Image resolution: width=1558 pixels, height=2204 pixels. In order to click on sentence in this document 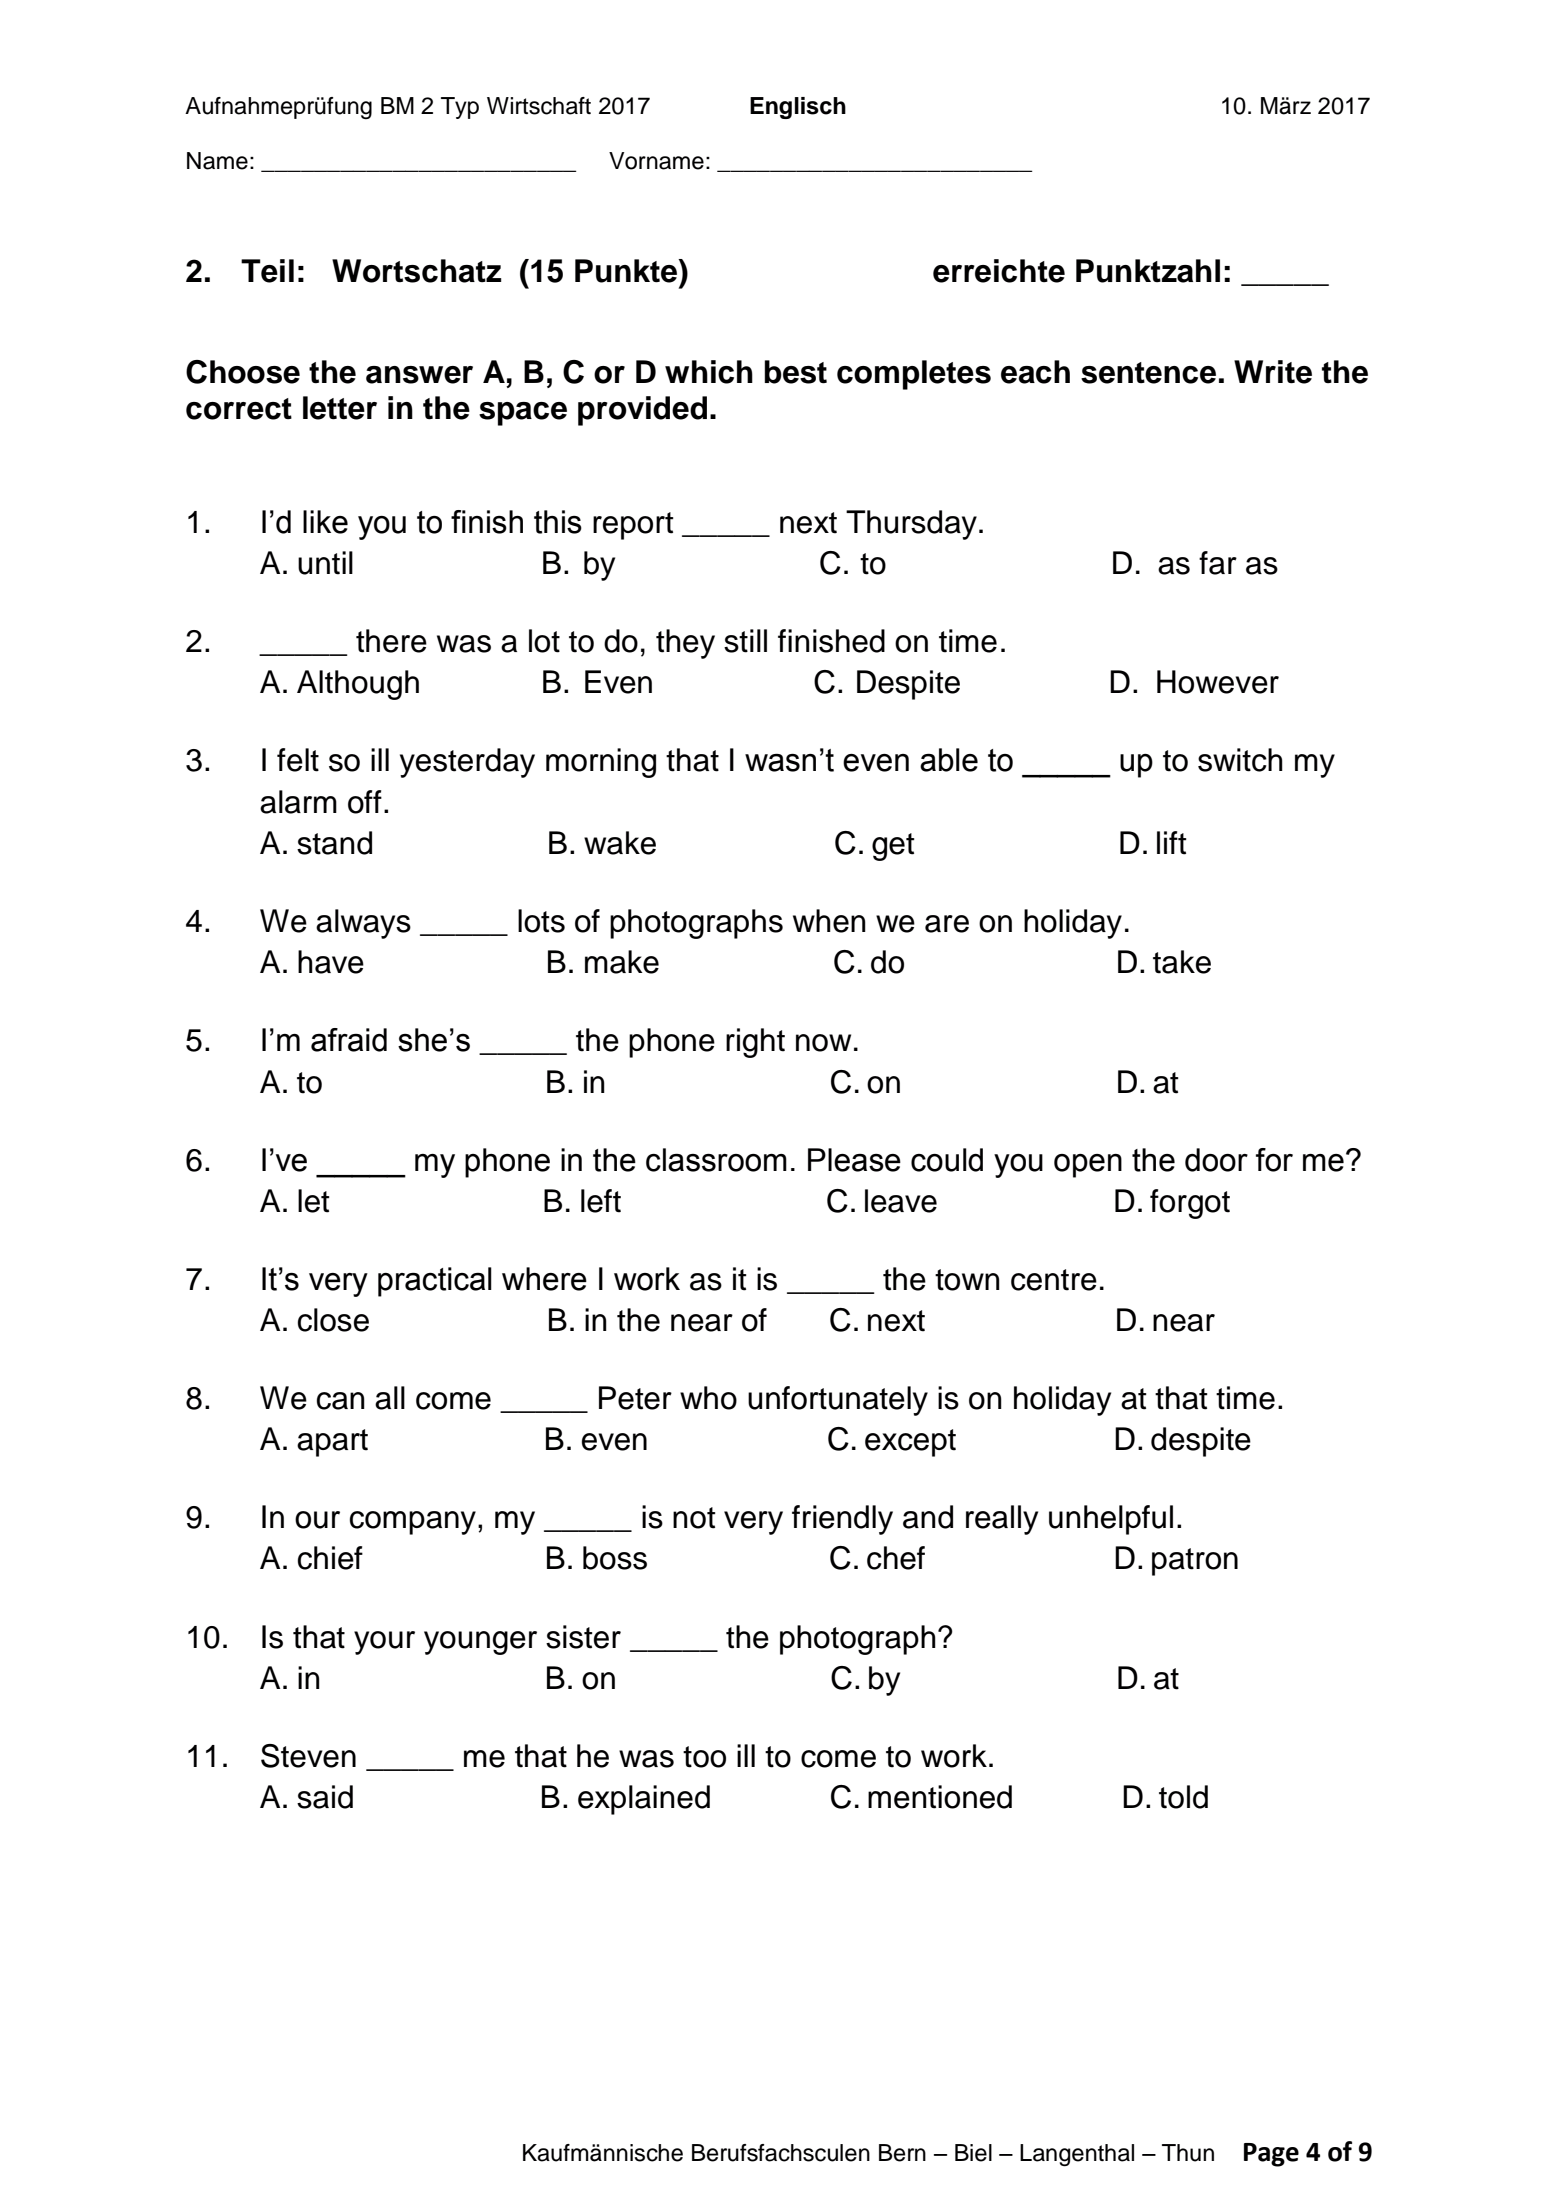, I will do `click(1148, 373)`.
